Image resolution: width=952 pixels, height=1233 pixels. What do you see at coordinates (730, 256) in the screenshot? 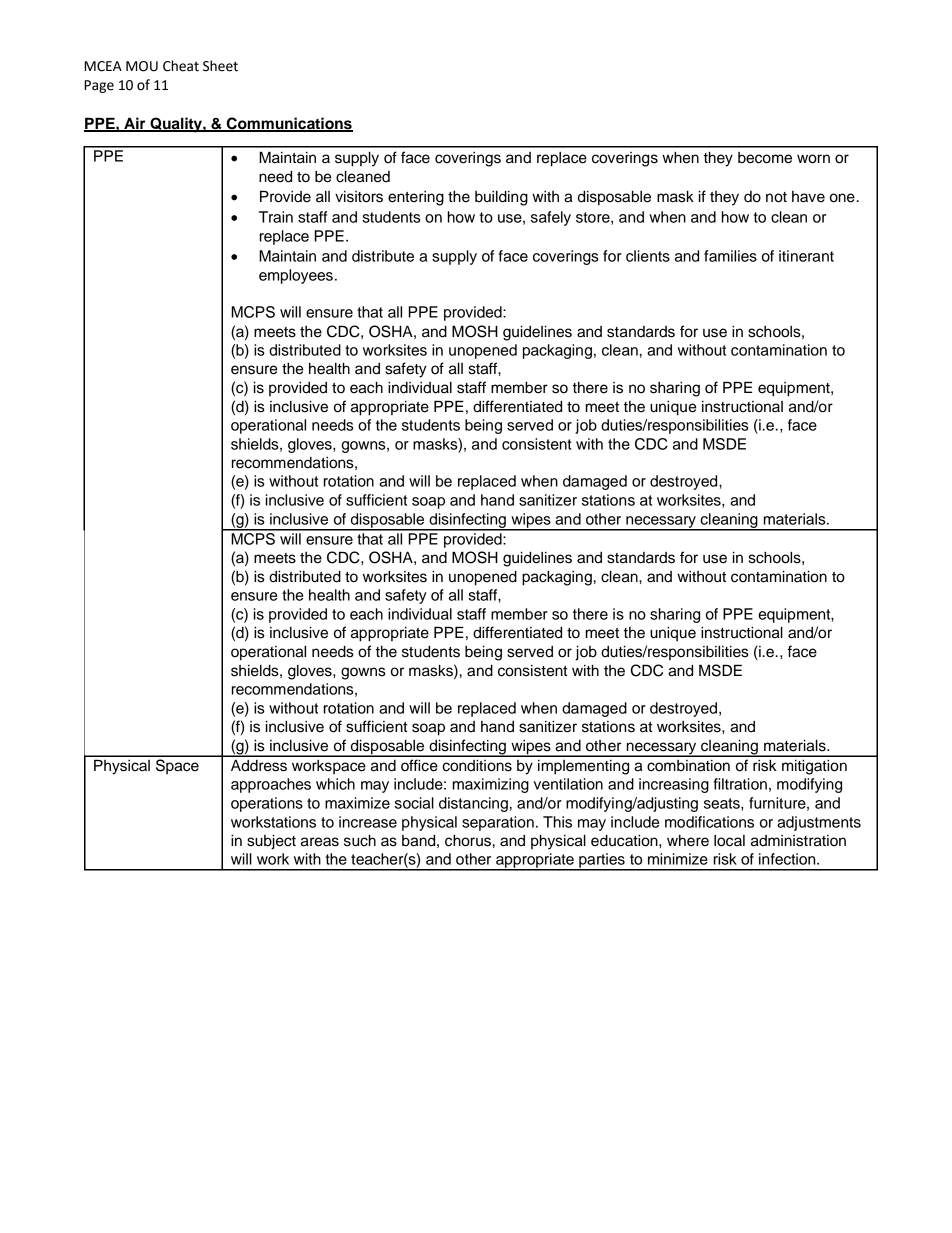
I see `families` at bounding box center [730, 256].
